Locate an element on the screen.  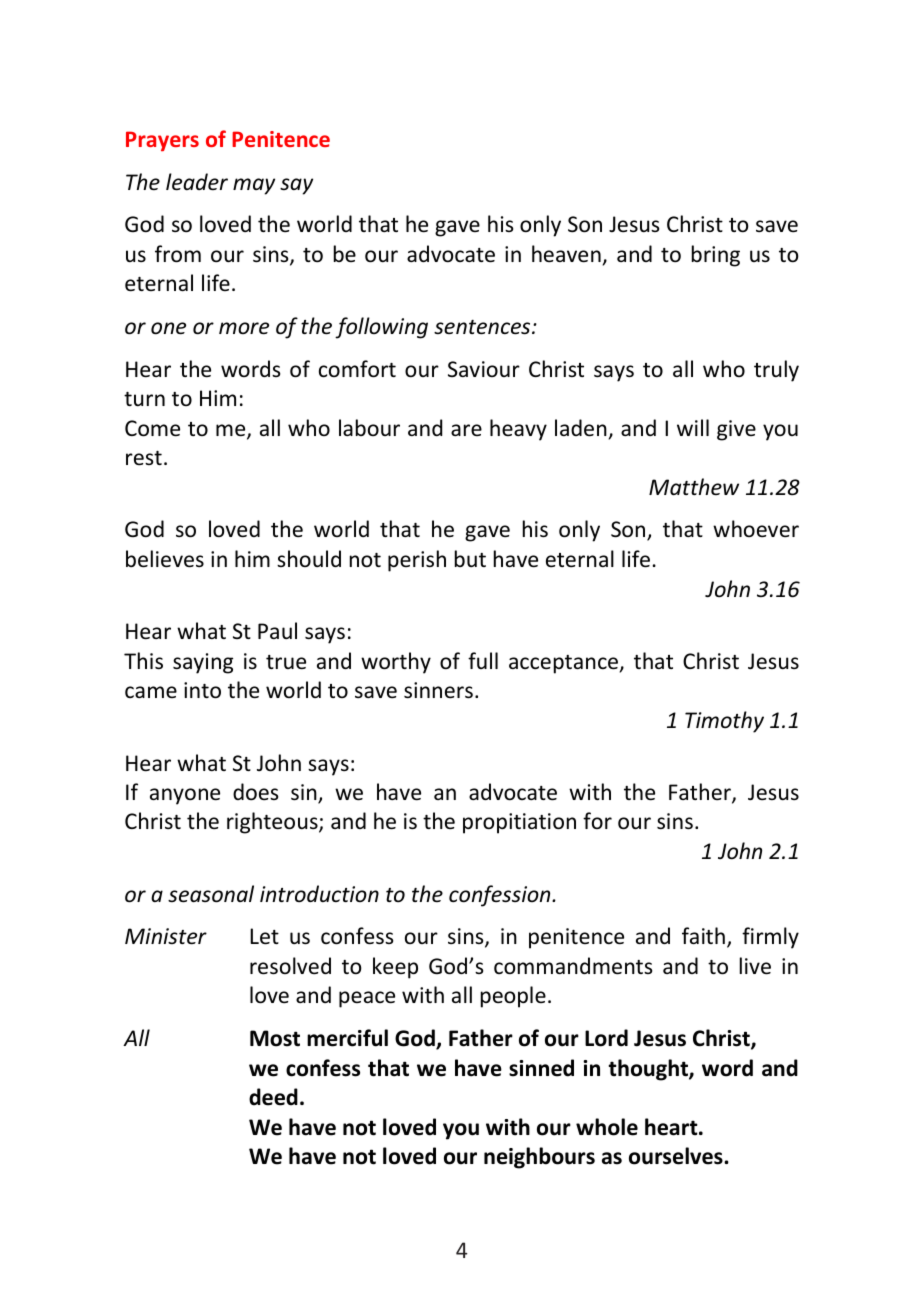
leader is located at coordinates (197, 182).
